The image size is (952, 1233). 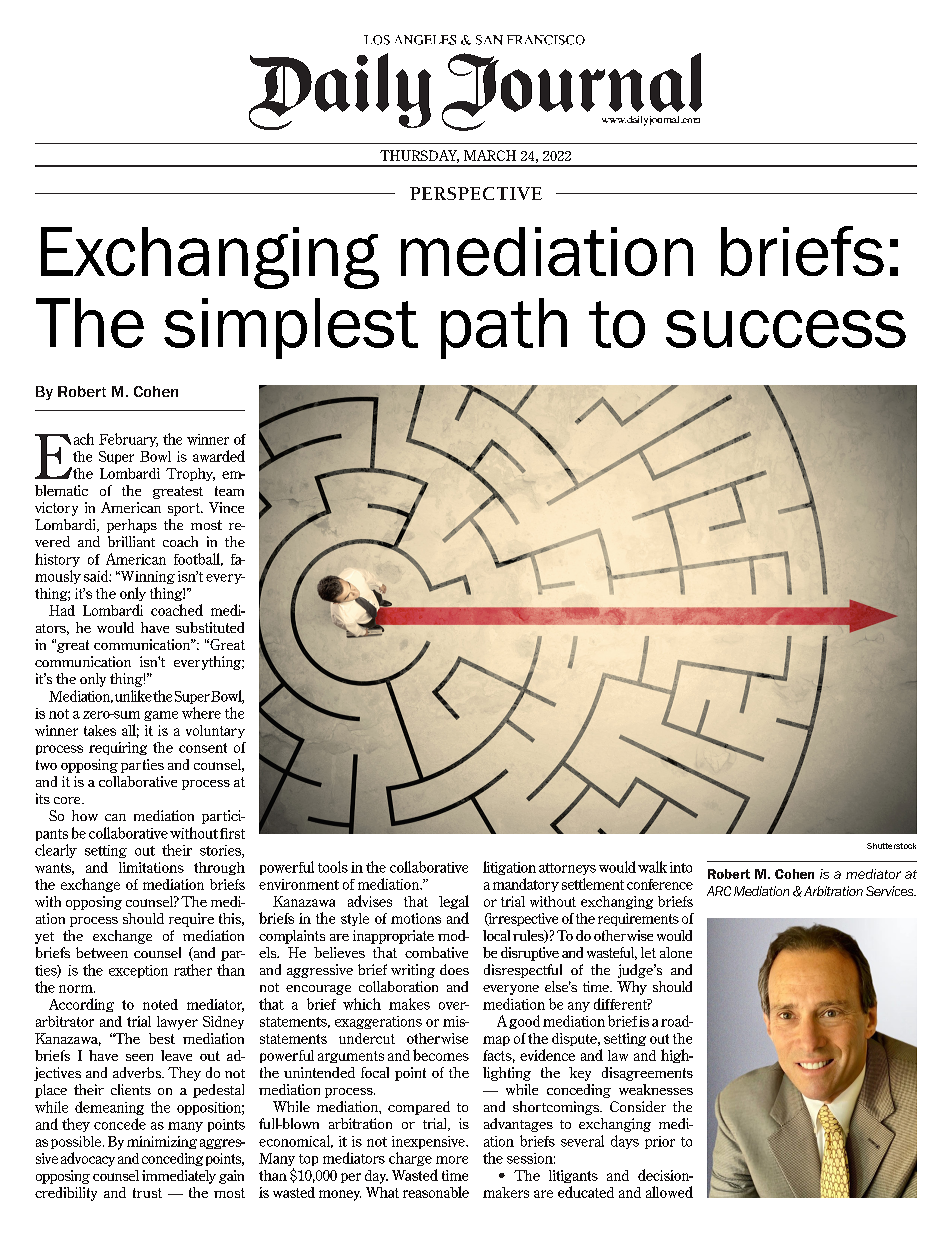 I want to click on minimizing, so click(x=162, y=1142).
